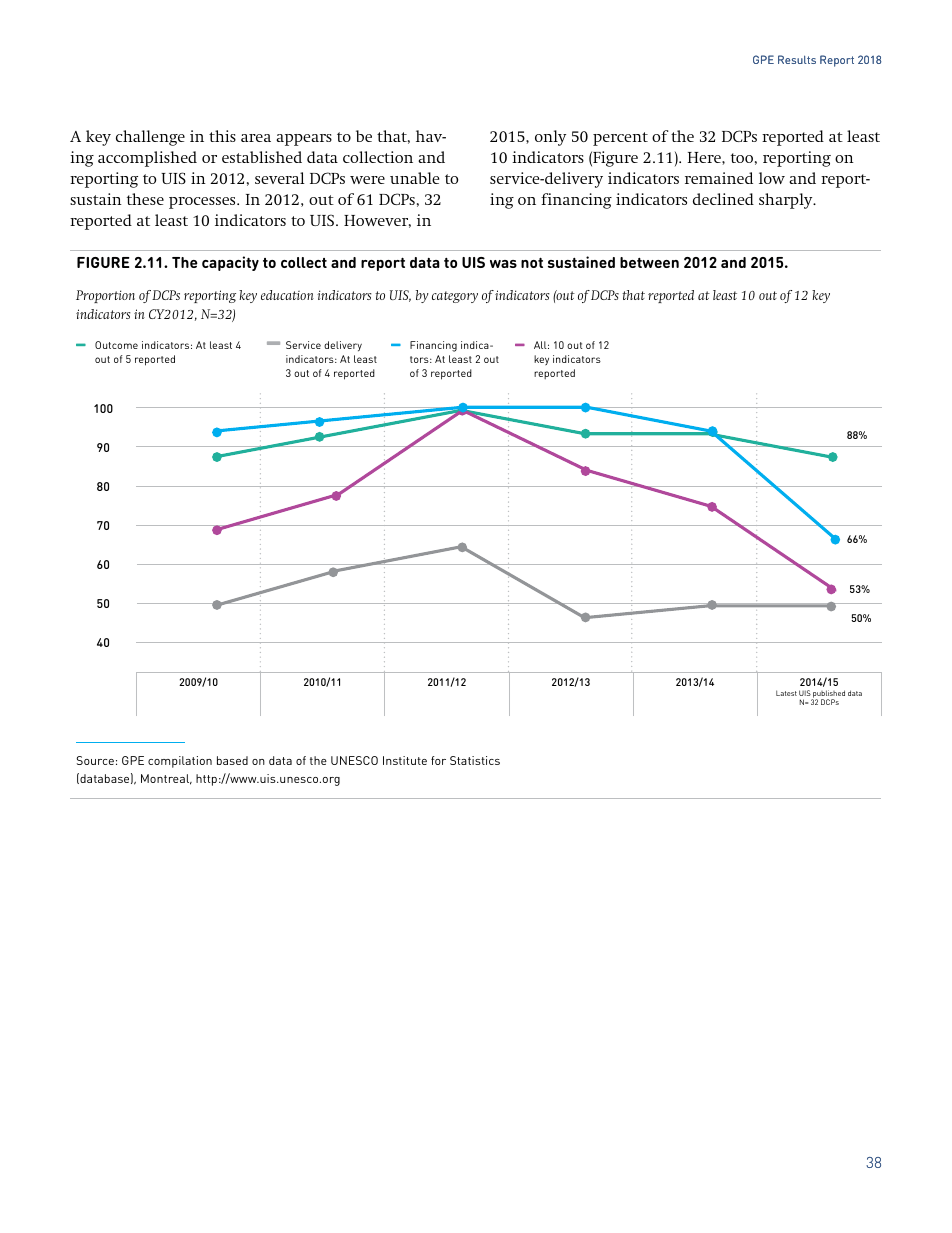 The image size is (952, 1233). Describe the element at coordinates (550, 138) in the screenshot. I see `only` at that location.
